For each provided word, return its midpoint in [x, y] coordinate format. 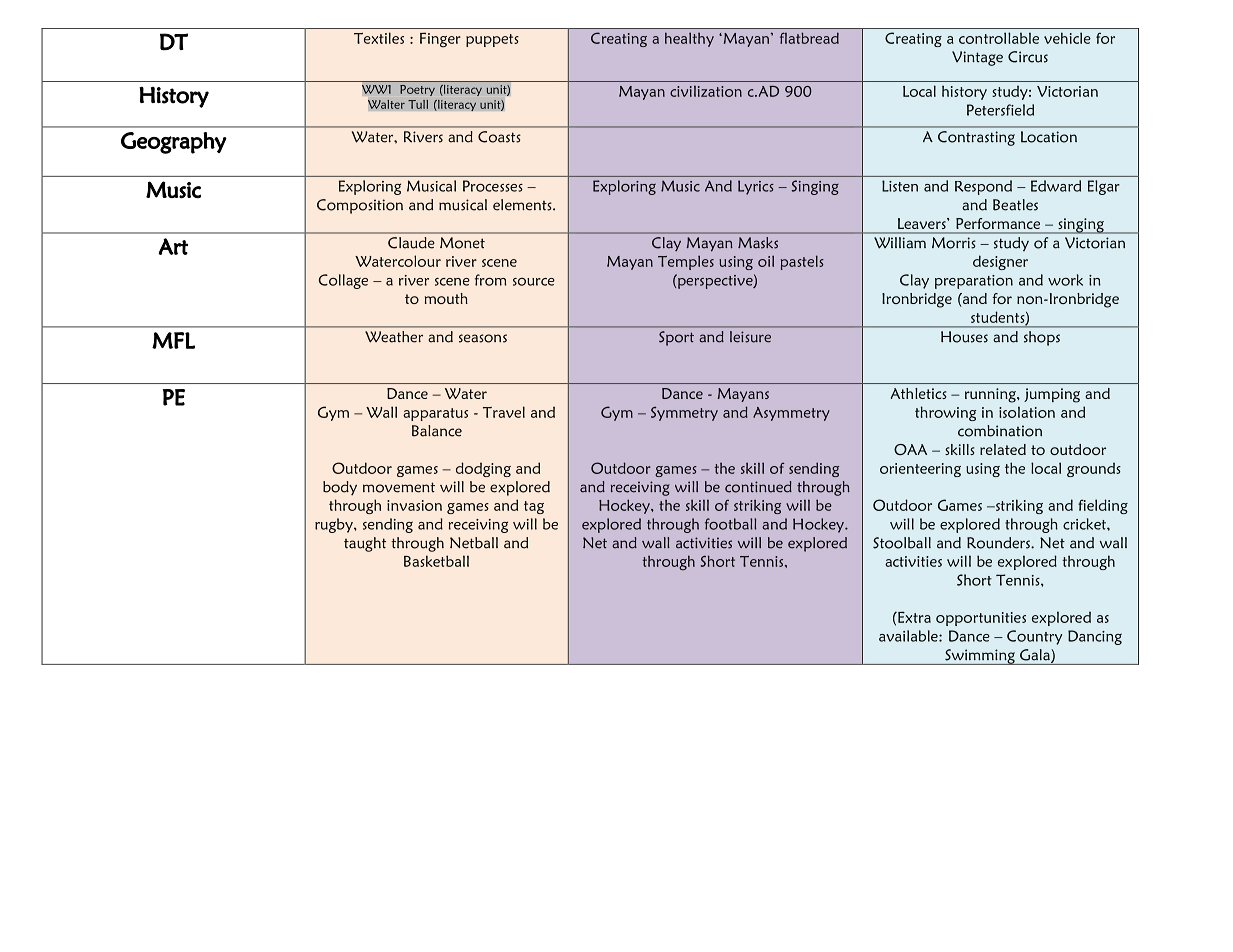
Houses [964, 337]
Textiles [379, 38]
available [909, 636]
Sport [676, 338]
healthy [689, 39]
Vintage [977, 58]
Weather [394, 337]
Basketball [436, 561]
